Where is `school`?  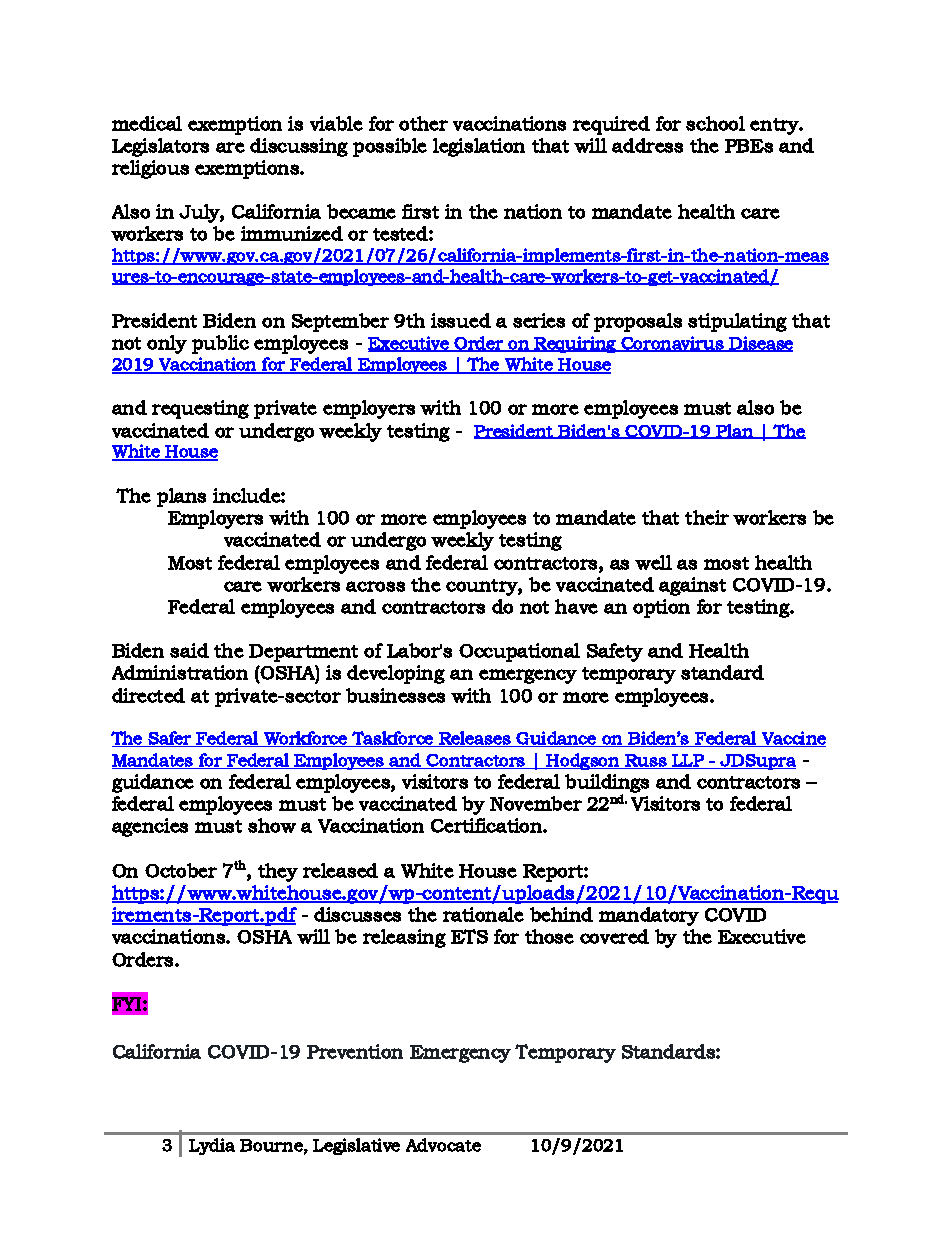
school is located at coordinates (715, 123).
